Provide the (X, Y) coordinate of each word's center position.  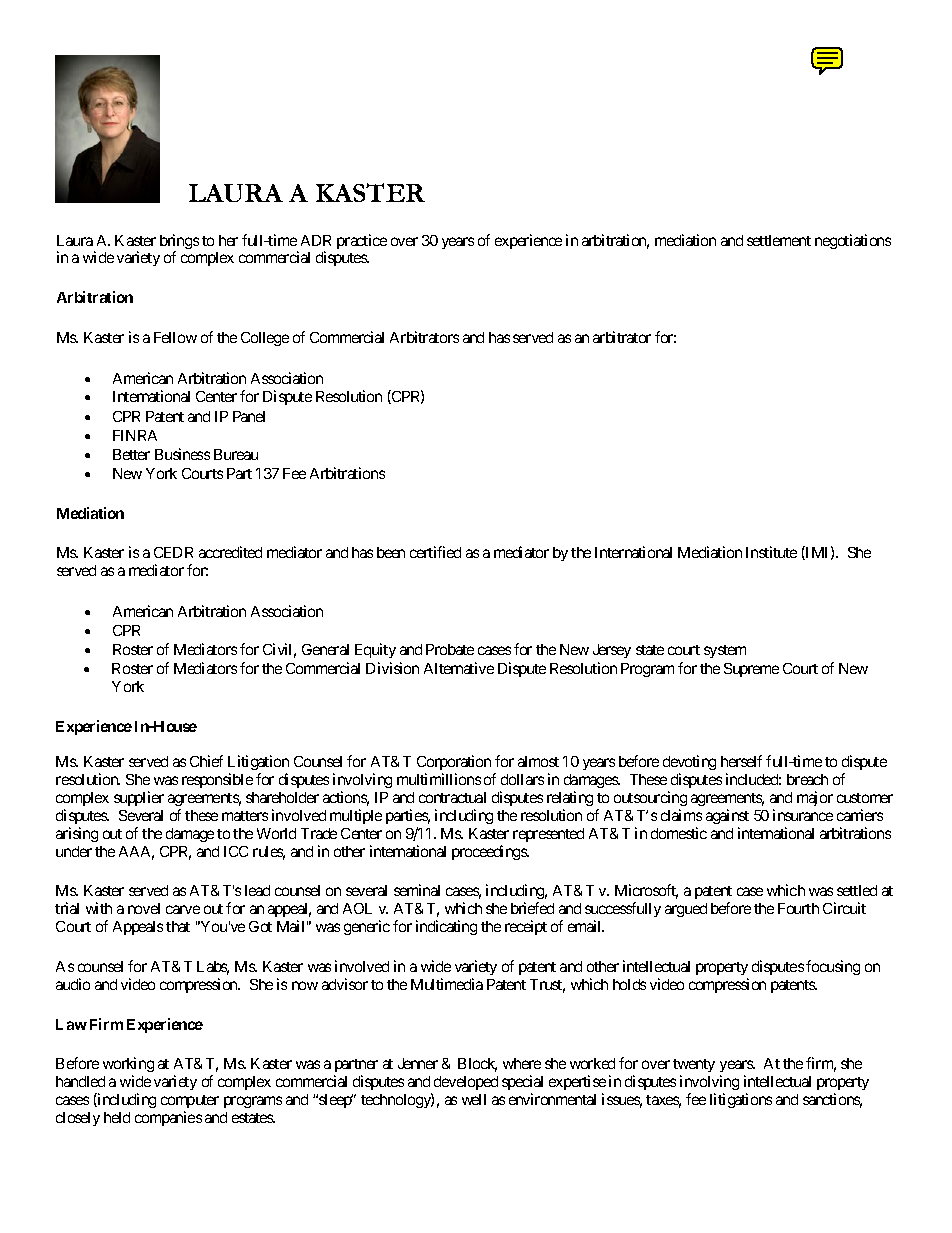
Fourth (798, 908)
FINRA (135, 435)
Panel (249, 416)
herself (741, 761)
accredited (230, 552)
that (178, 926)
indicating (446, 927)
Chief (206, 761)
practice (362, 241)
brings (179, 243)
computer (190, 1101)
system (725, 651)
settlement (779, 240)
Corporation (454, 762)
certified (435, 552)
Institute (771, 552)
